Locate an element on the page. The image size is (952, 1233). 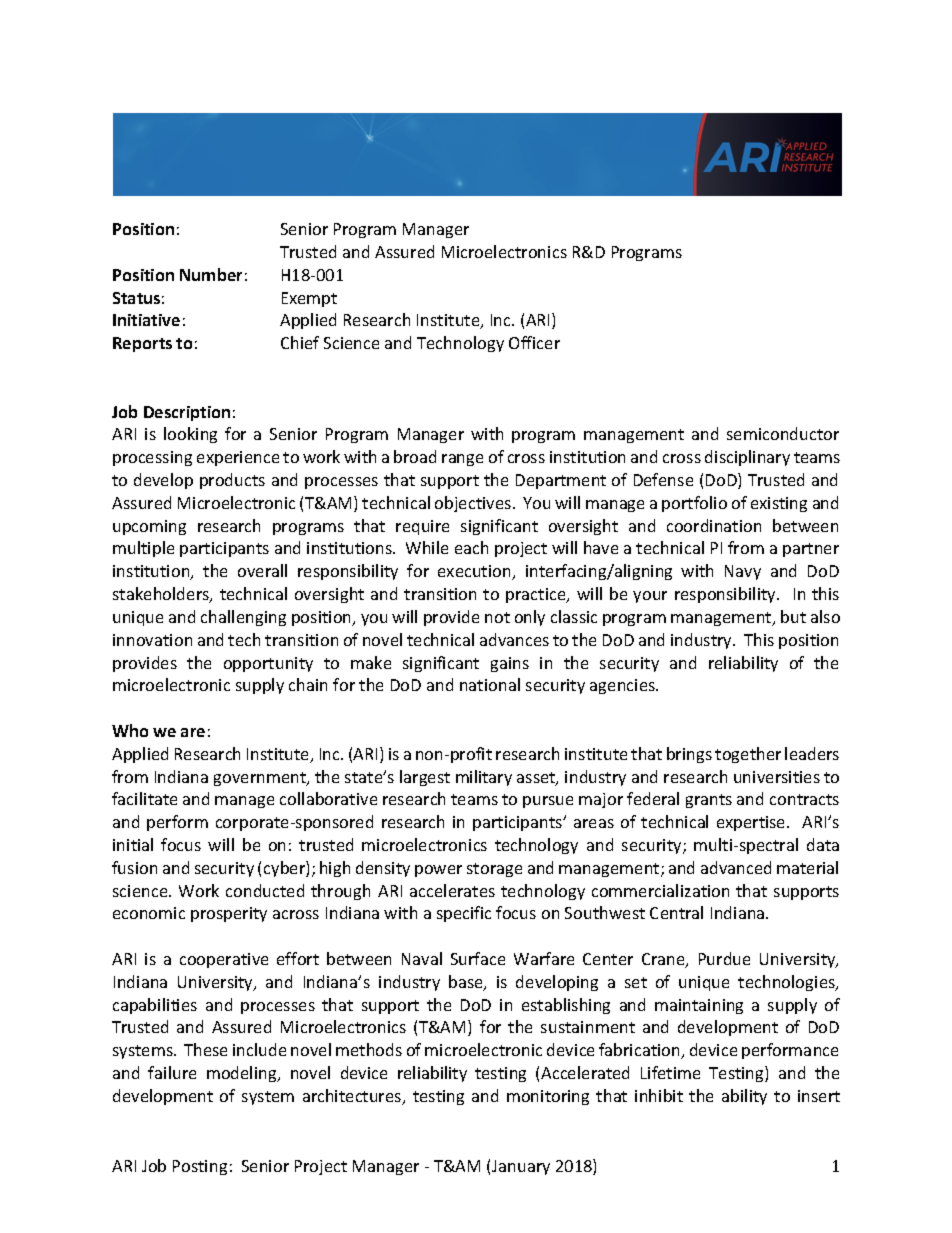
Posting is located at coordinates (200, 1167).
